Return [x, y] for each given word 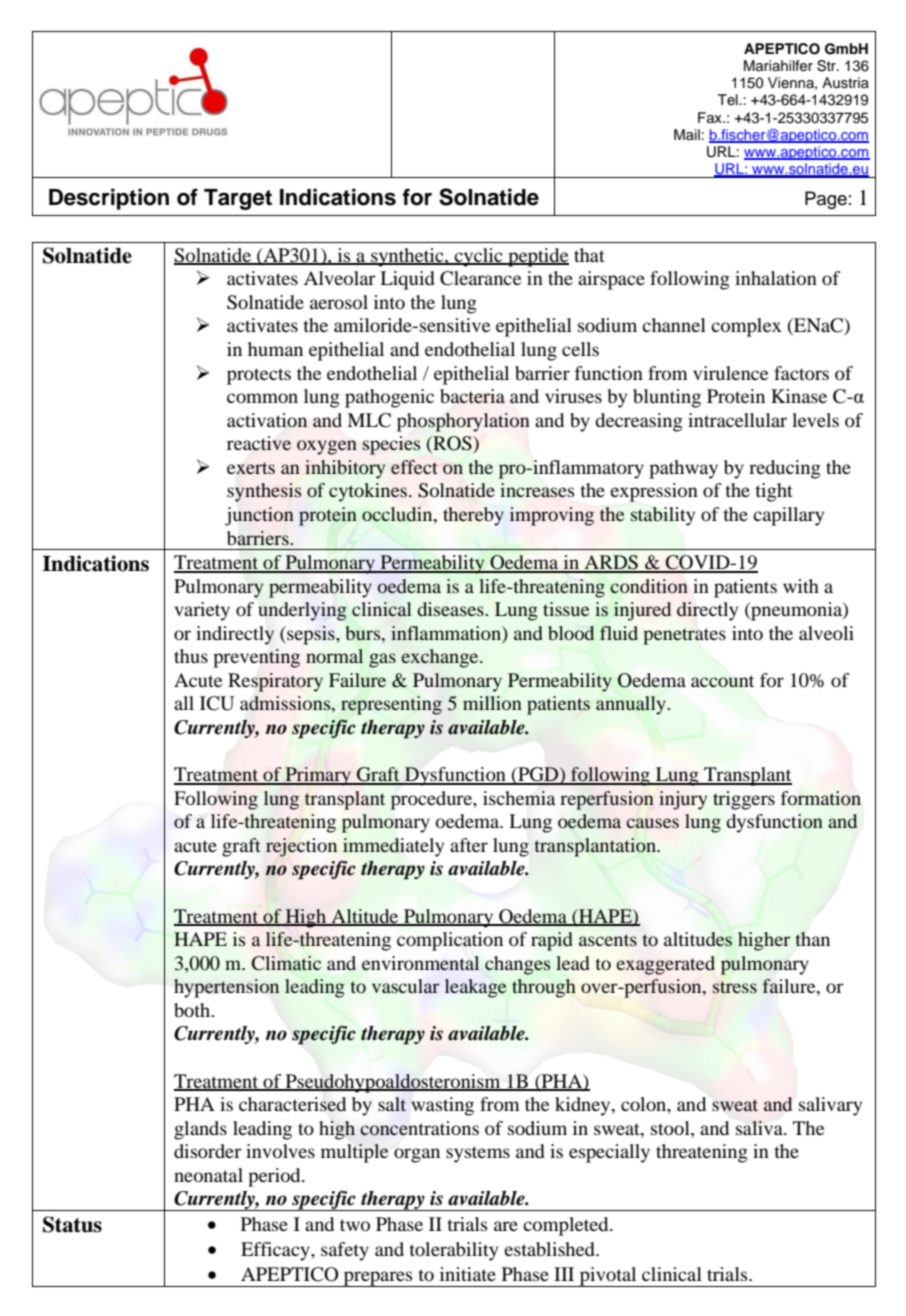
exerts [251, 468]
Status [72, 1224]
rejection [301, 847]
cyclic [479, 257]
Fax [711, 117]
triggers [744, 800]
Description [109, 199]
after [469, 845]
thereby [473, 516]
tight [774, 492]
